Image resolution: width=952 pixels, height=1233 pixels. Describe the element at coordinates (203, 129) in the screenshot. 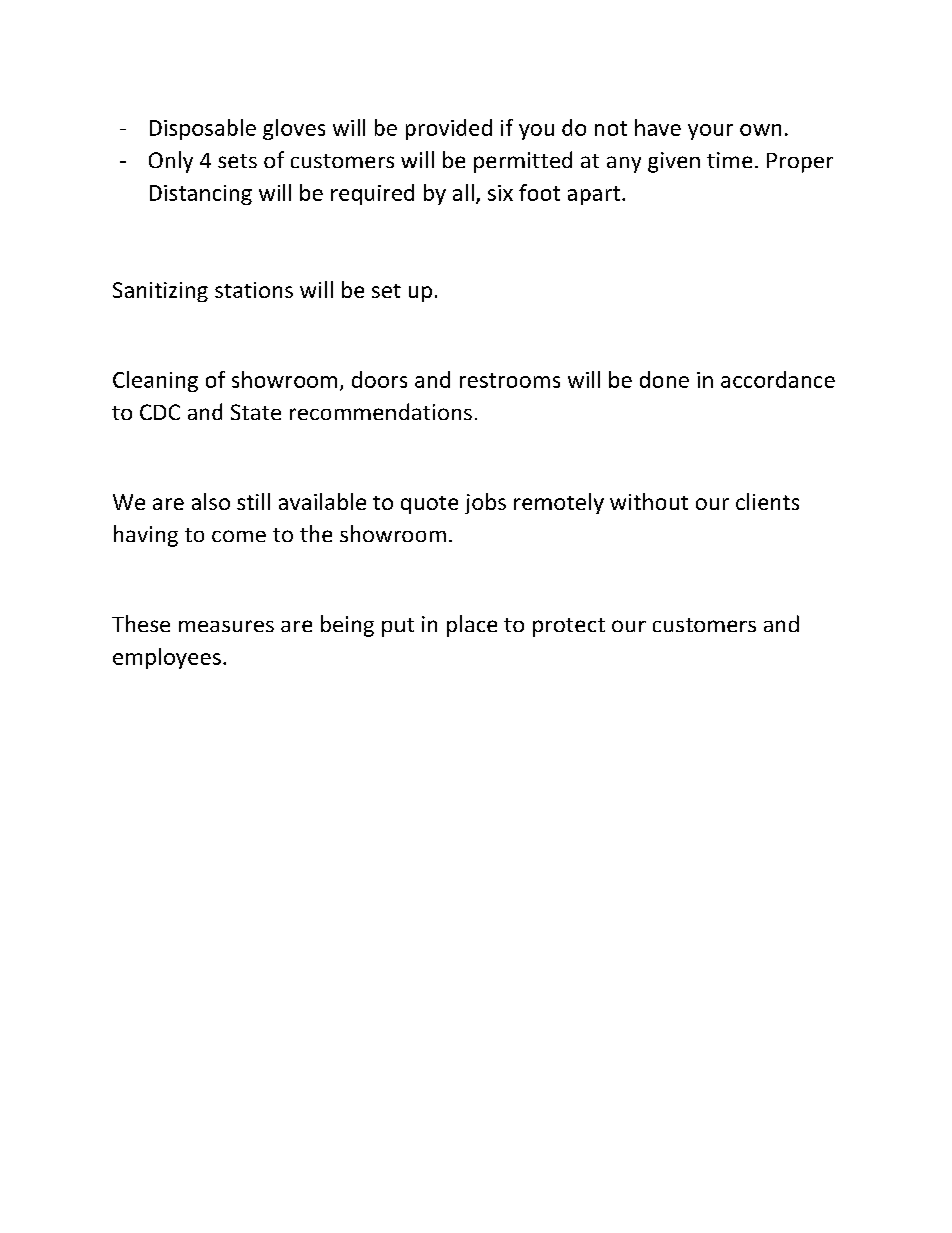

I see `Disposable` at that location.
